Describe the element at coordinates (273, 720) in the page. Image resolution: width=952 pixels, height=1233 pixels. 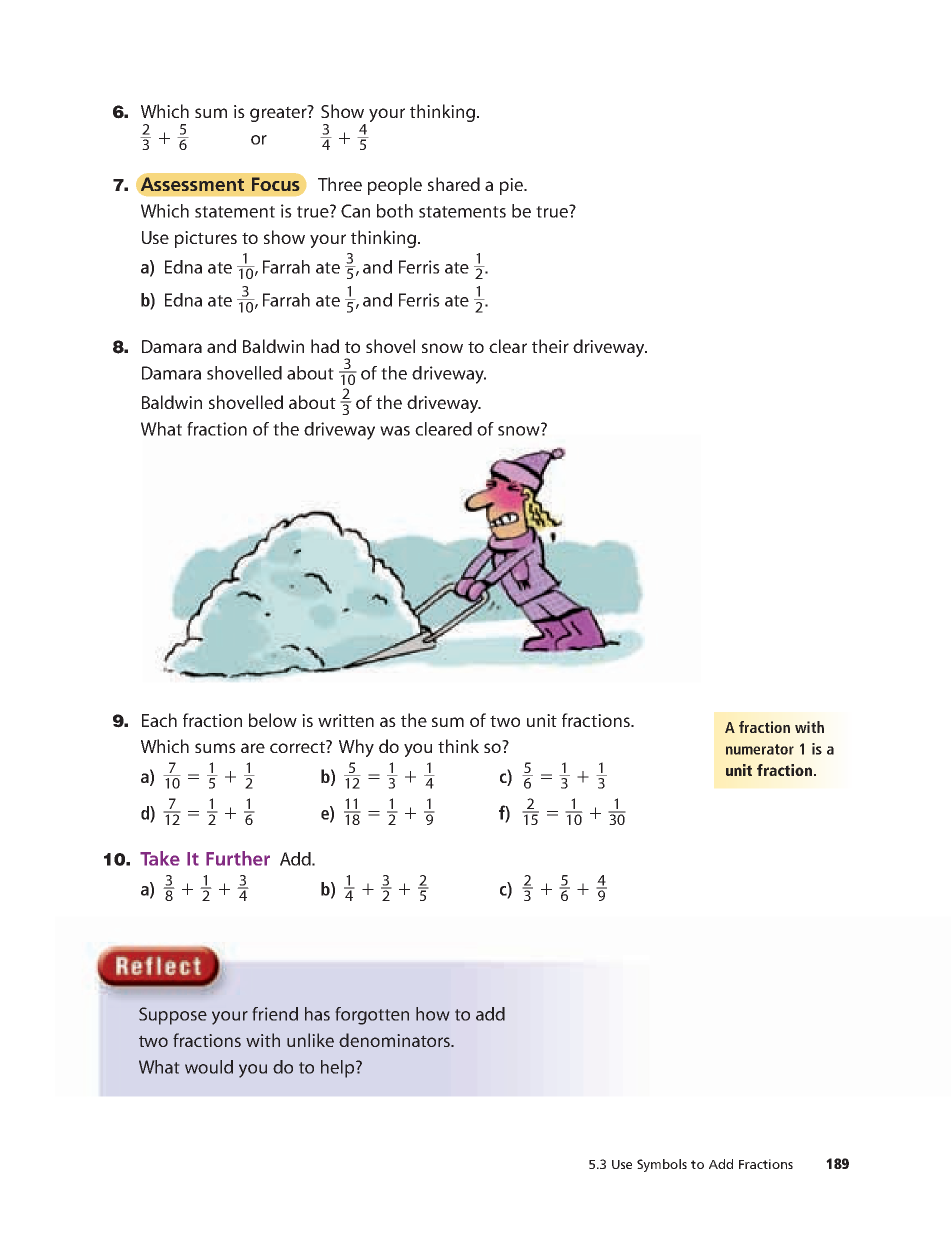
I see `below` at that location.
